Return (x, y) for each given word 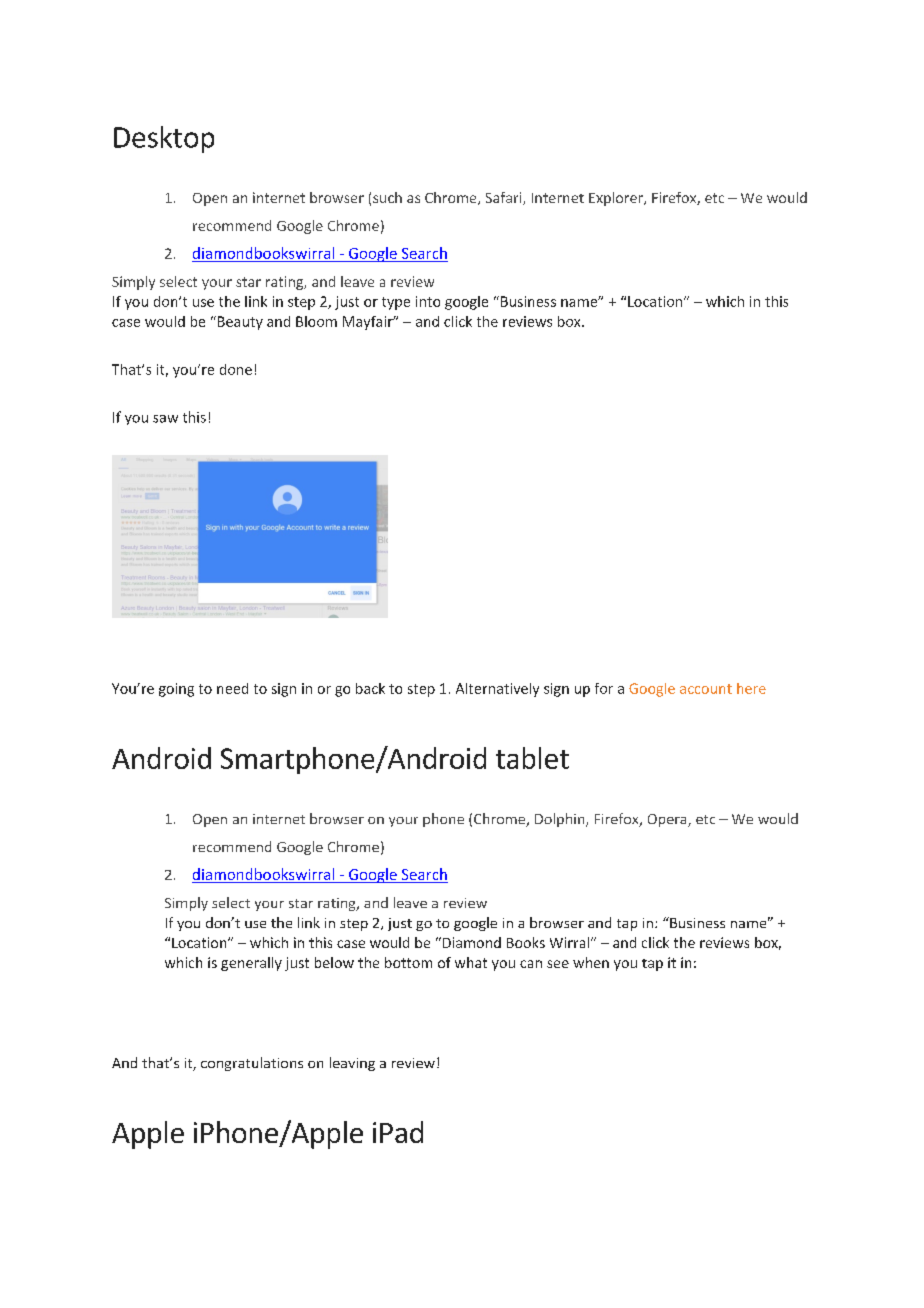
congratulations (252, 1064)
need (232, 688)
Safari (505, 198)
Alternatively (497, 690)
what (471, 962)
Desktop (164, 139)
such (387, 197)
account (706, 689)
